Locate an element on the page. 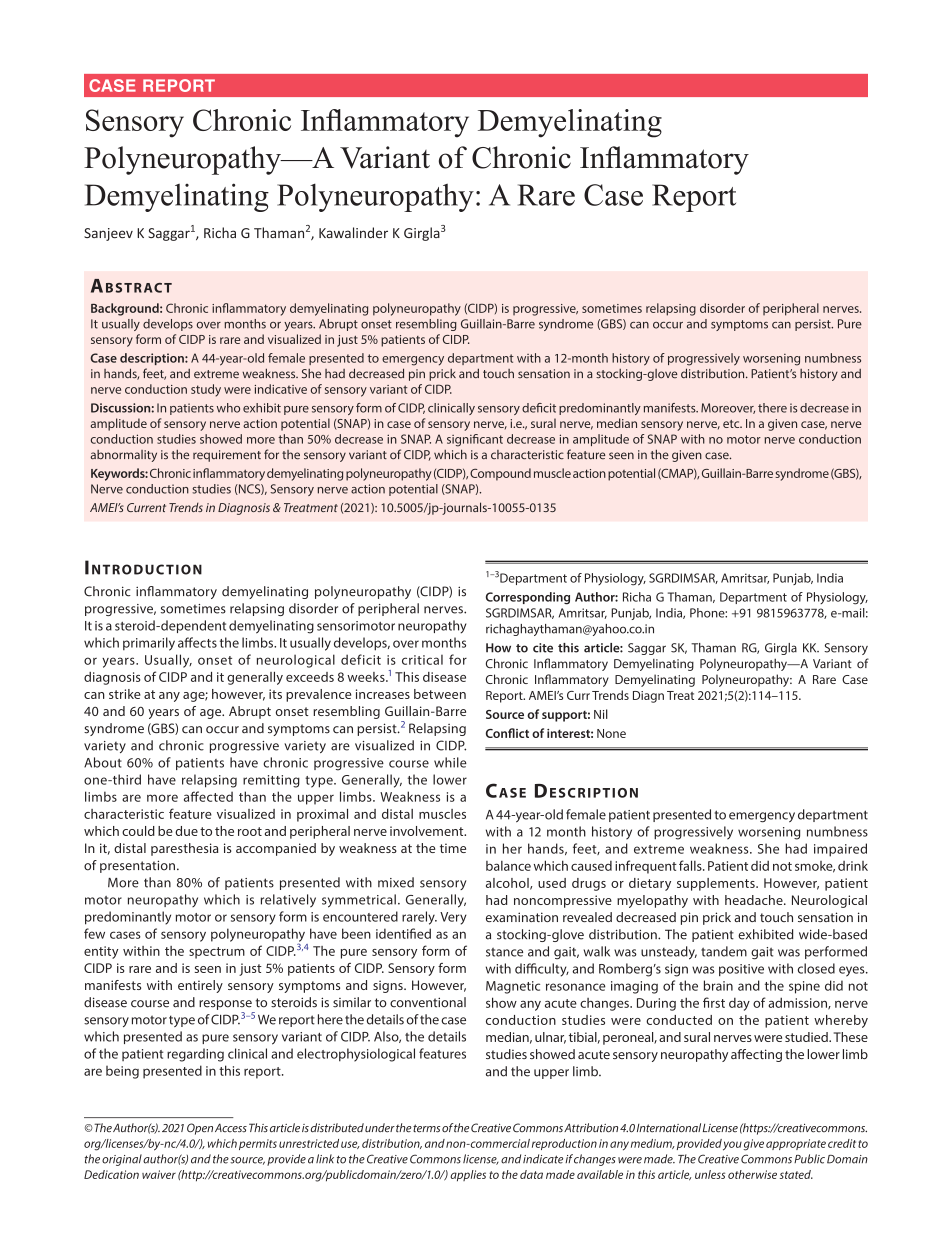  strike is located at coordinates (125, 694).
